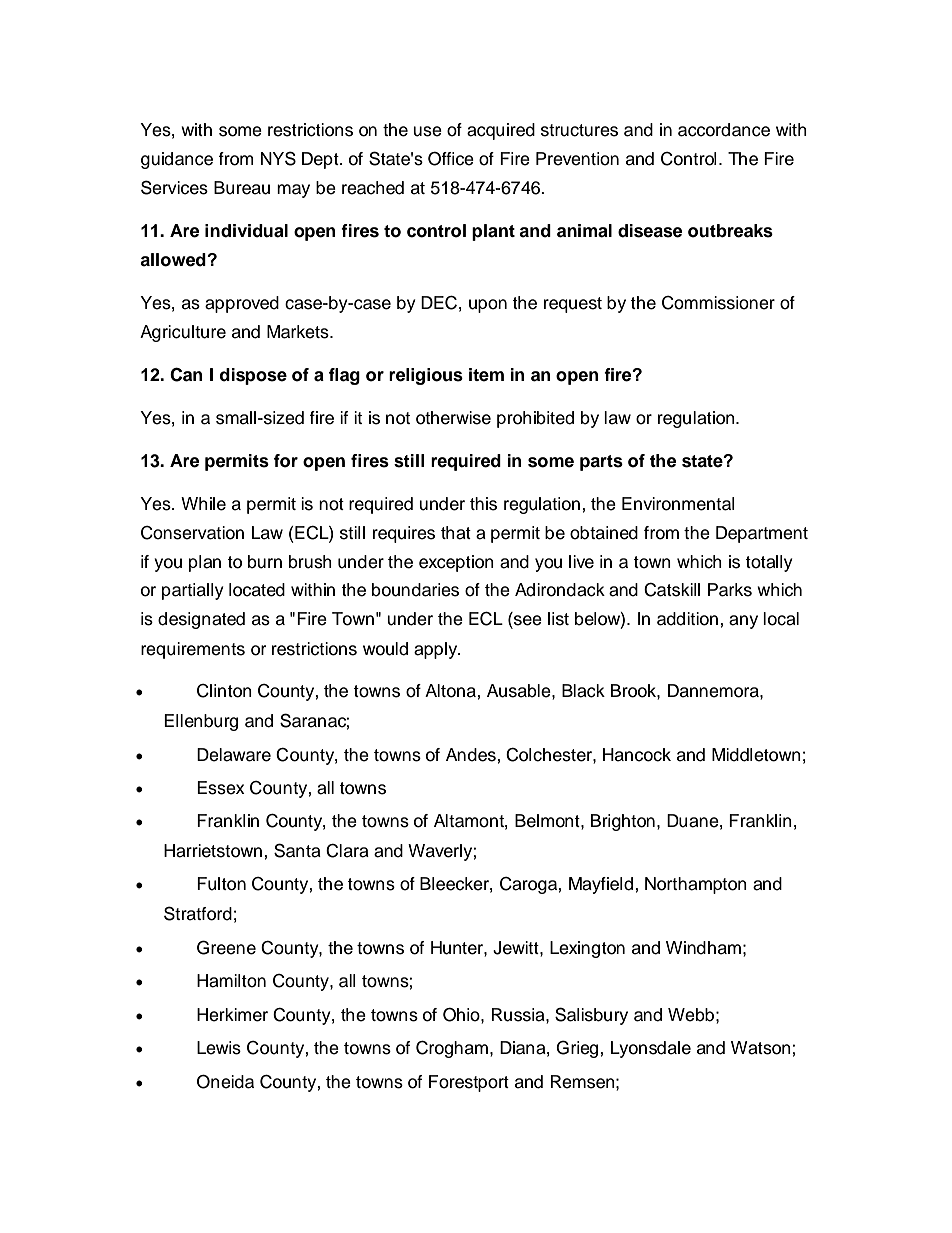 The height and width of the screenshot is (1233, 952). What do you see at coordinates (724, 130) in the screenshot?
I see `accordance` at bounding box center [724, 130].
